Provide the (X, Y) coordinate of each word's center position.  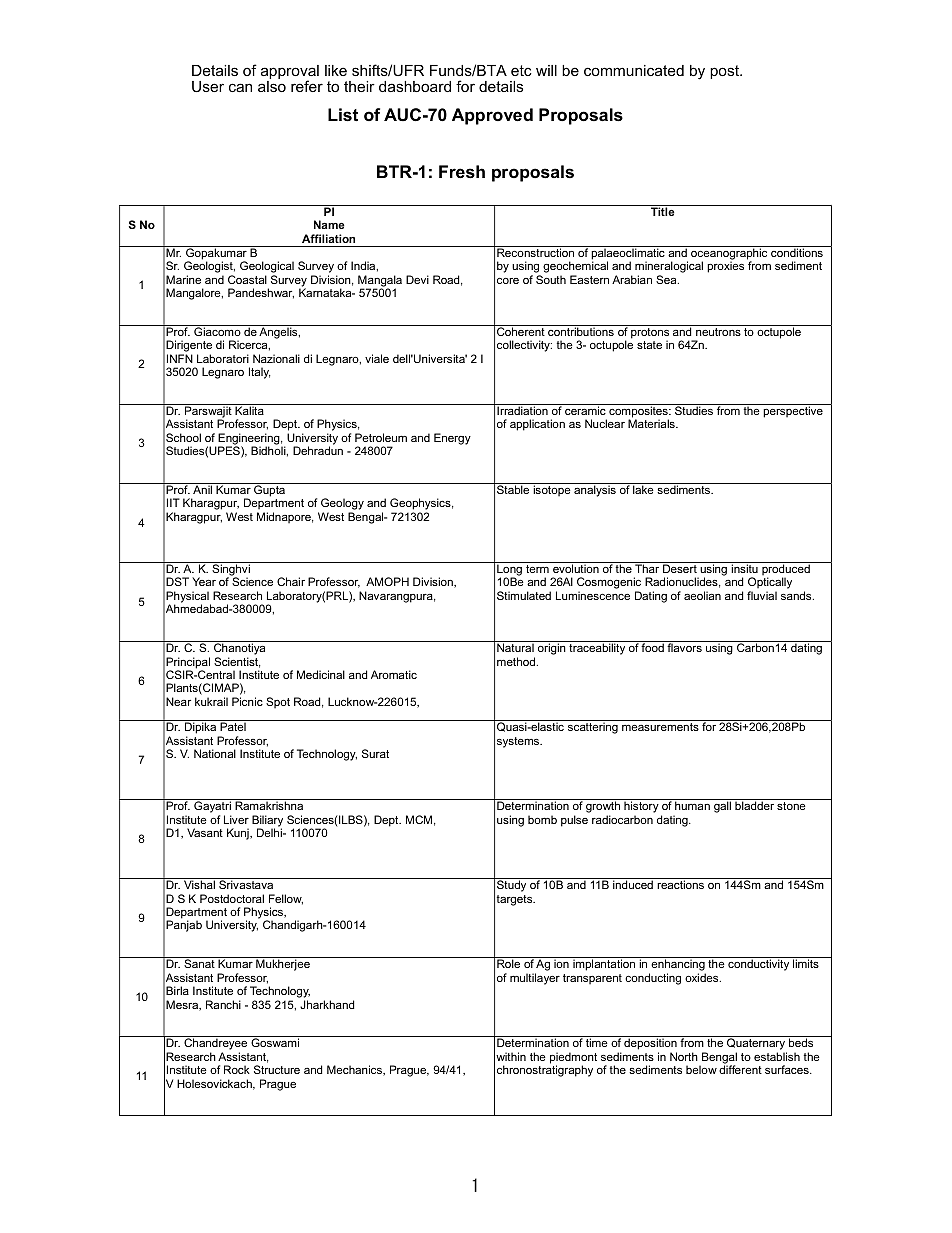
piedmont (573, 1059)
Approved (492, 116)
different (740, 1068)
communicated (634, 70)
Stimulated (524, 595)
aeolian (702, 595)
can (240, 87)
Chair (291, 581)
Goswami (275, 1042)
